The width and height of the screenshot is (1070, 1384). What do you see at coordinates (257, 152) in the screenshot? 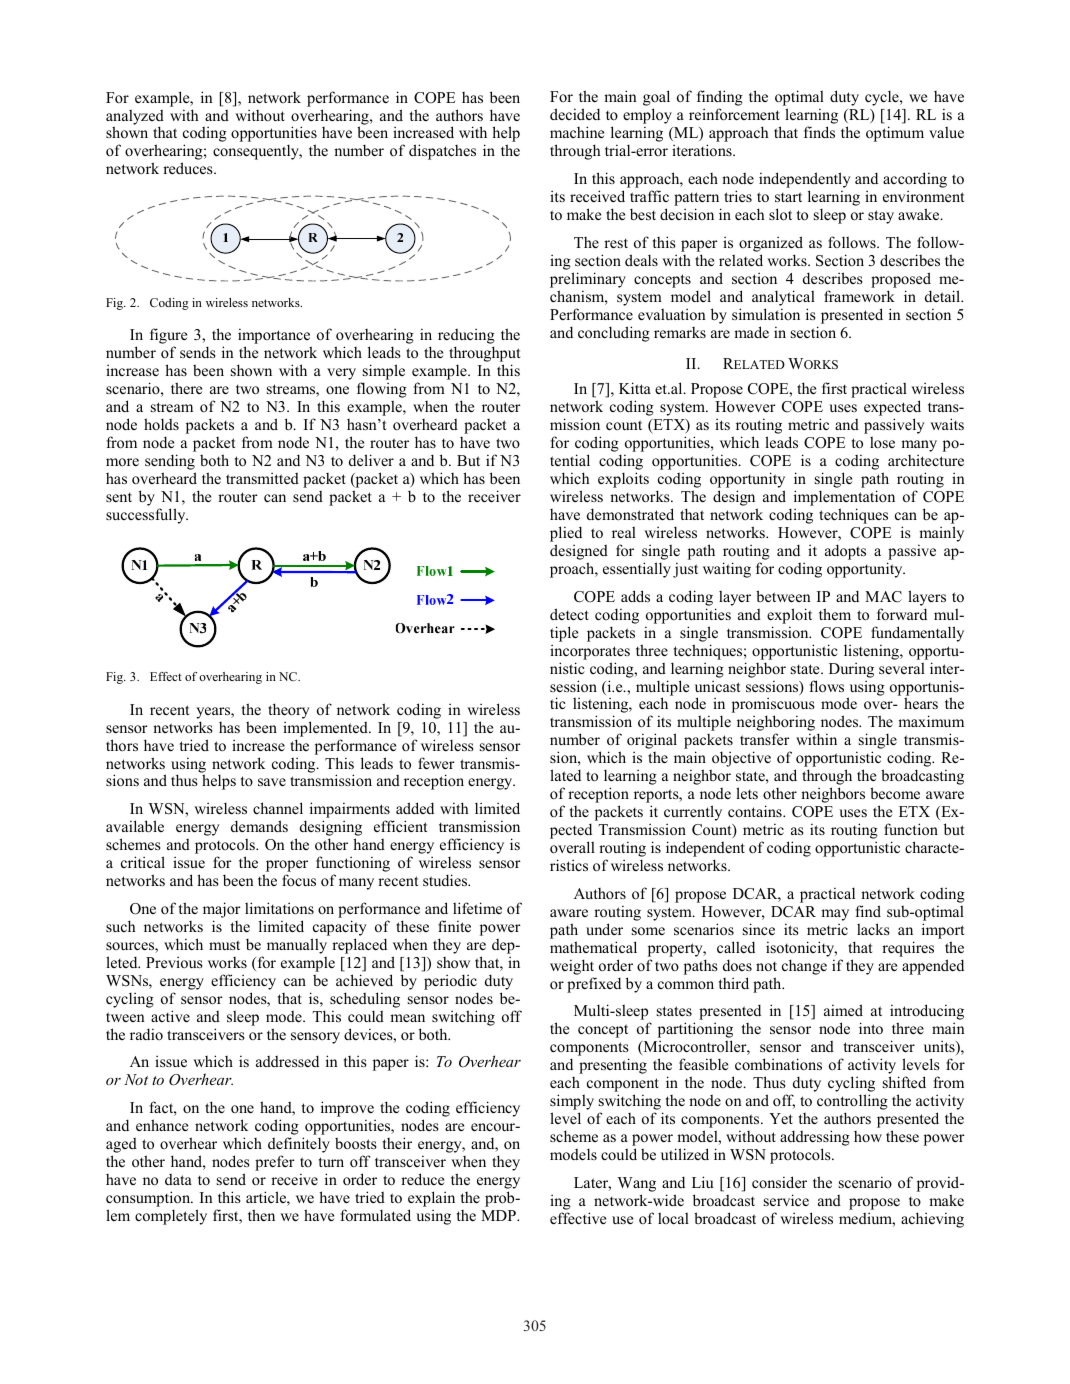
I see `consequently` at bounding box center [257, 152].
